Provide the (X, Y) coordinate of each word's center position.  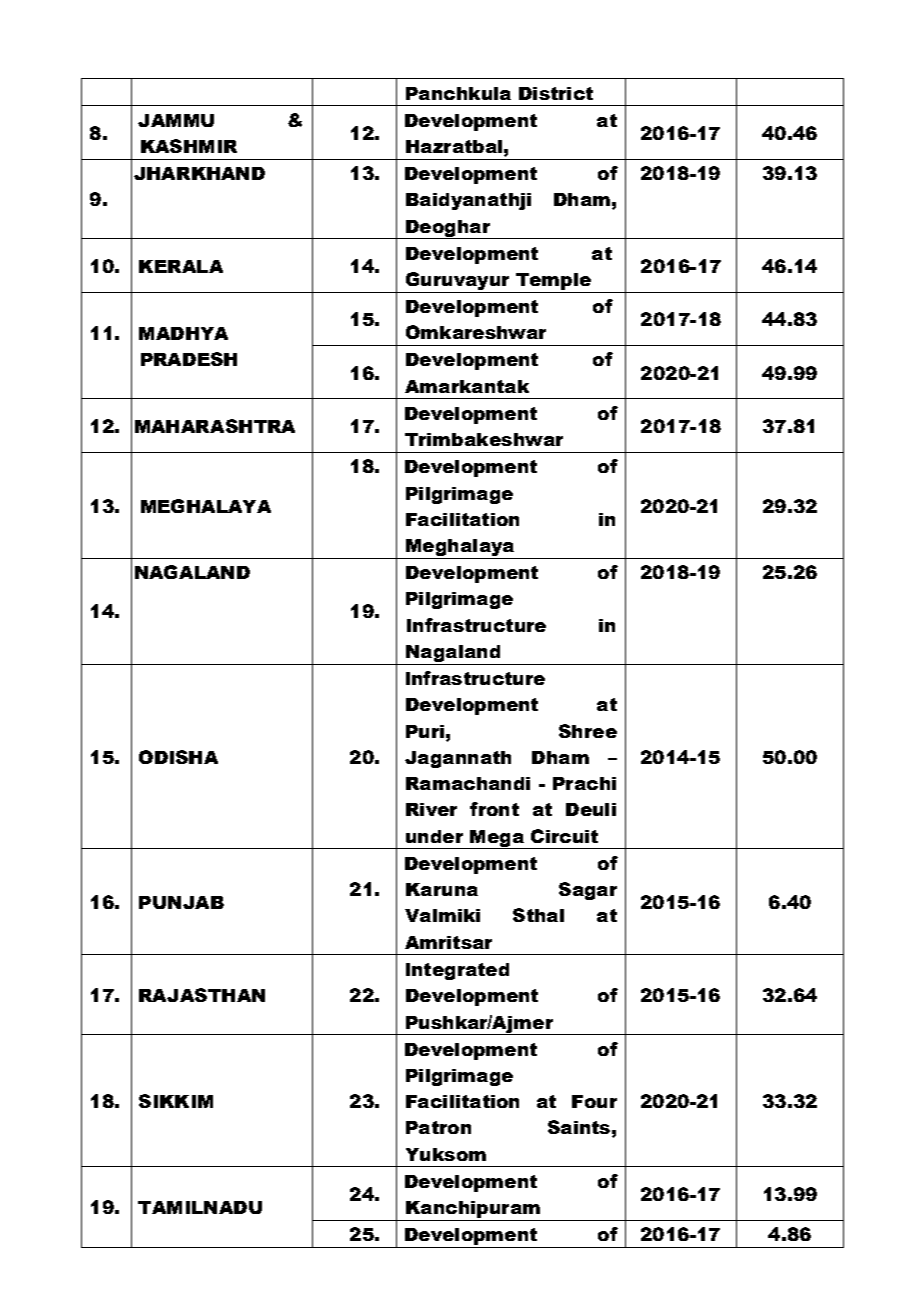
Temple (553, 281)
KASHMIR (189, 146)
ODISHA (178, 757)
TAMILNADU (200, 1207)
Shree (588, 731)
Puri (425, 731)
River (431, 809)
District (556, 93)
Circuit (564, 836)
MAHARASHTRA (215, 426)
